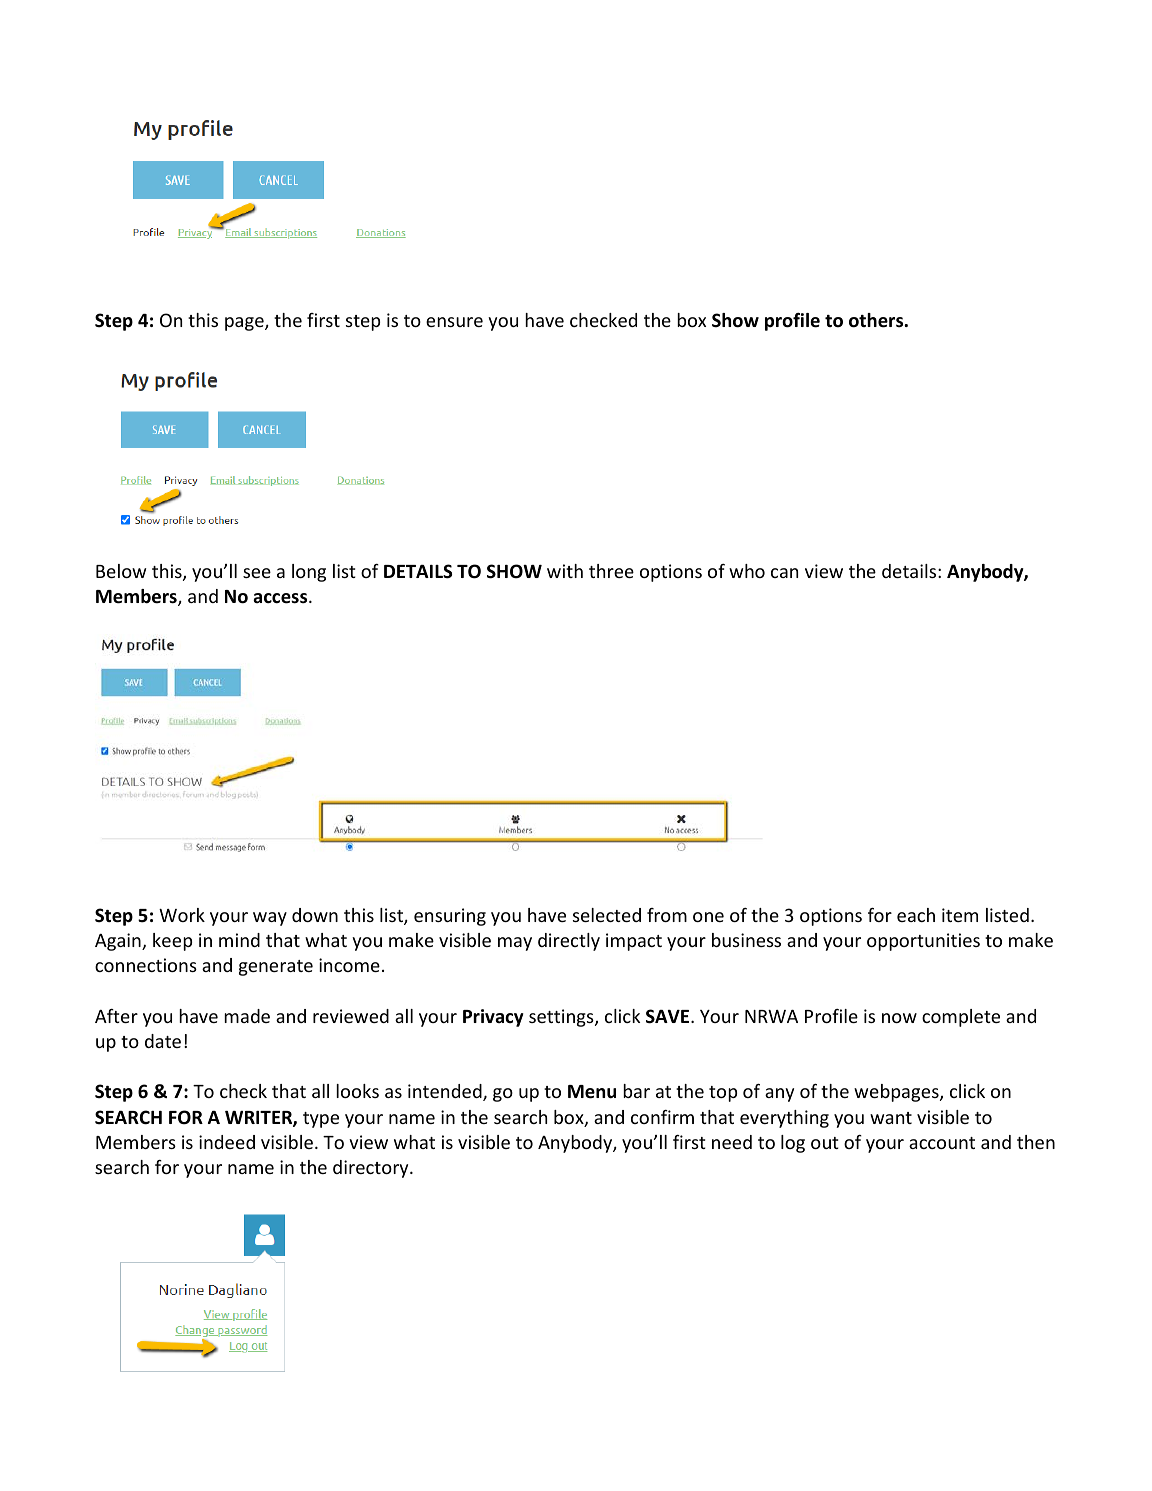 The image size is (1152, 1491). What do you see at coordinates (281, 598) in the screenshot?
I see `access` at bounding box center [281, 598].
